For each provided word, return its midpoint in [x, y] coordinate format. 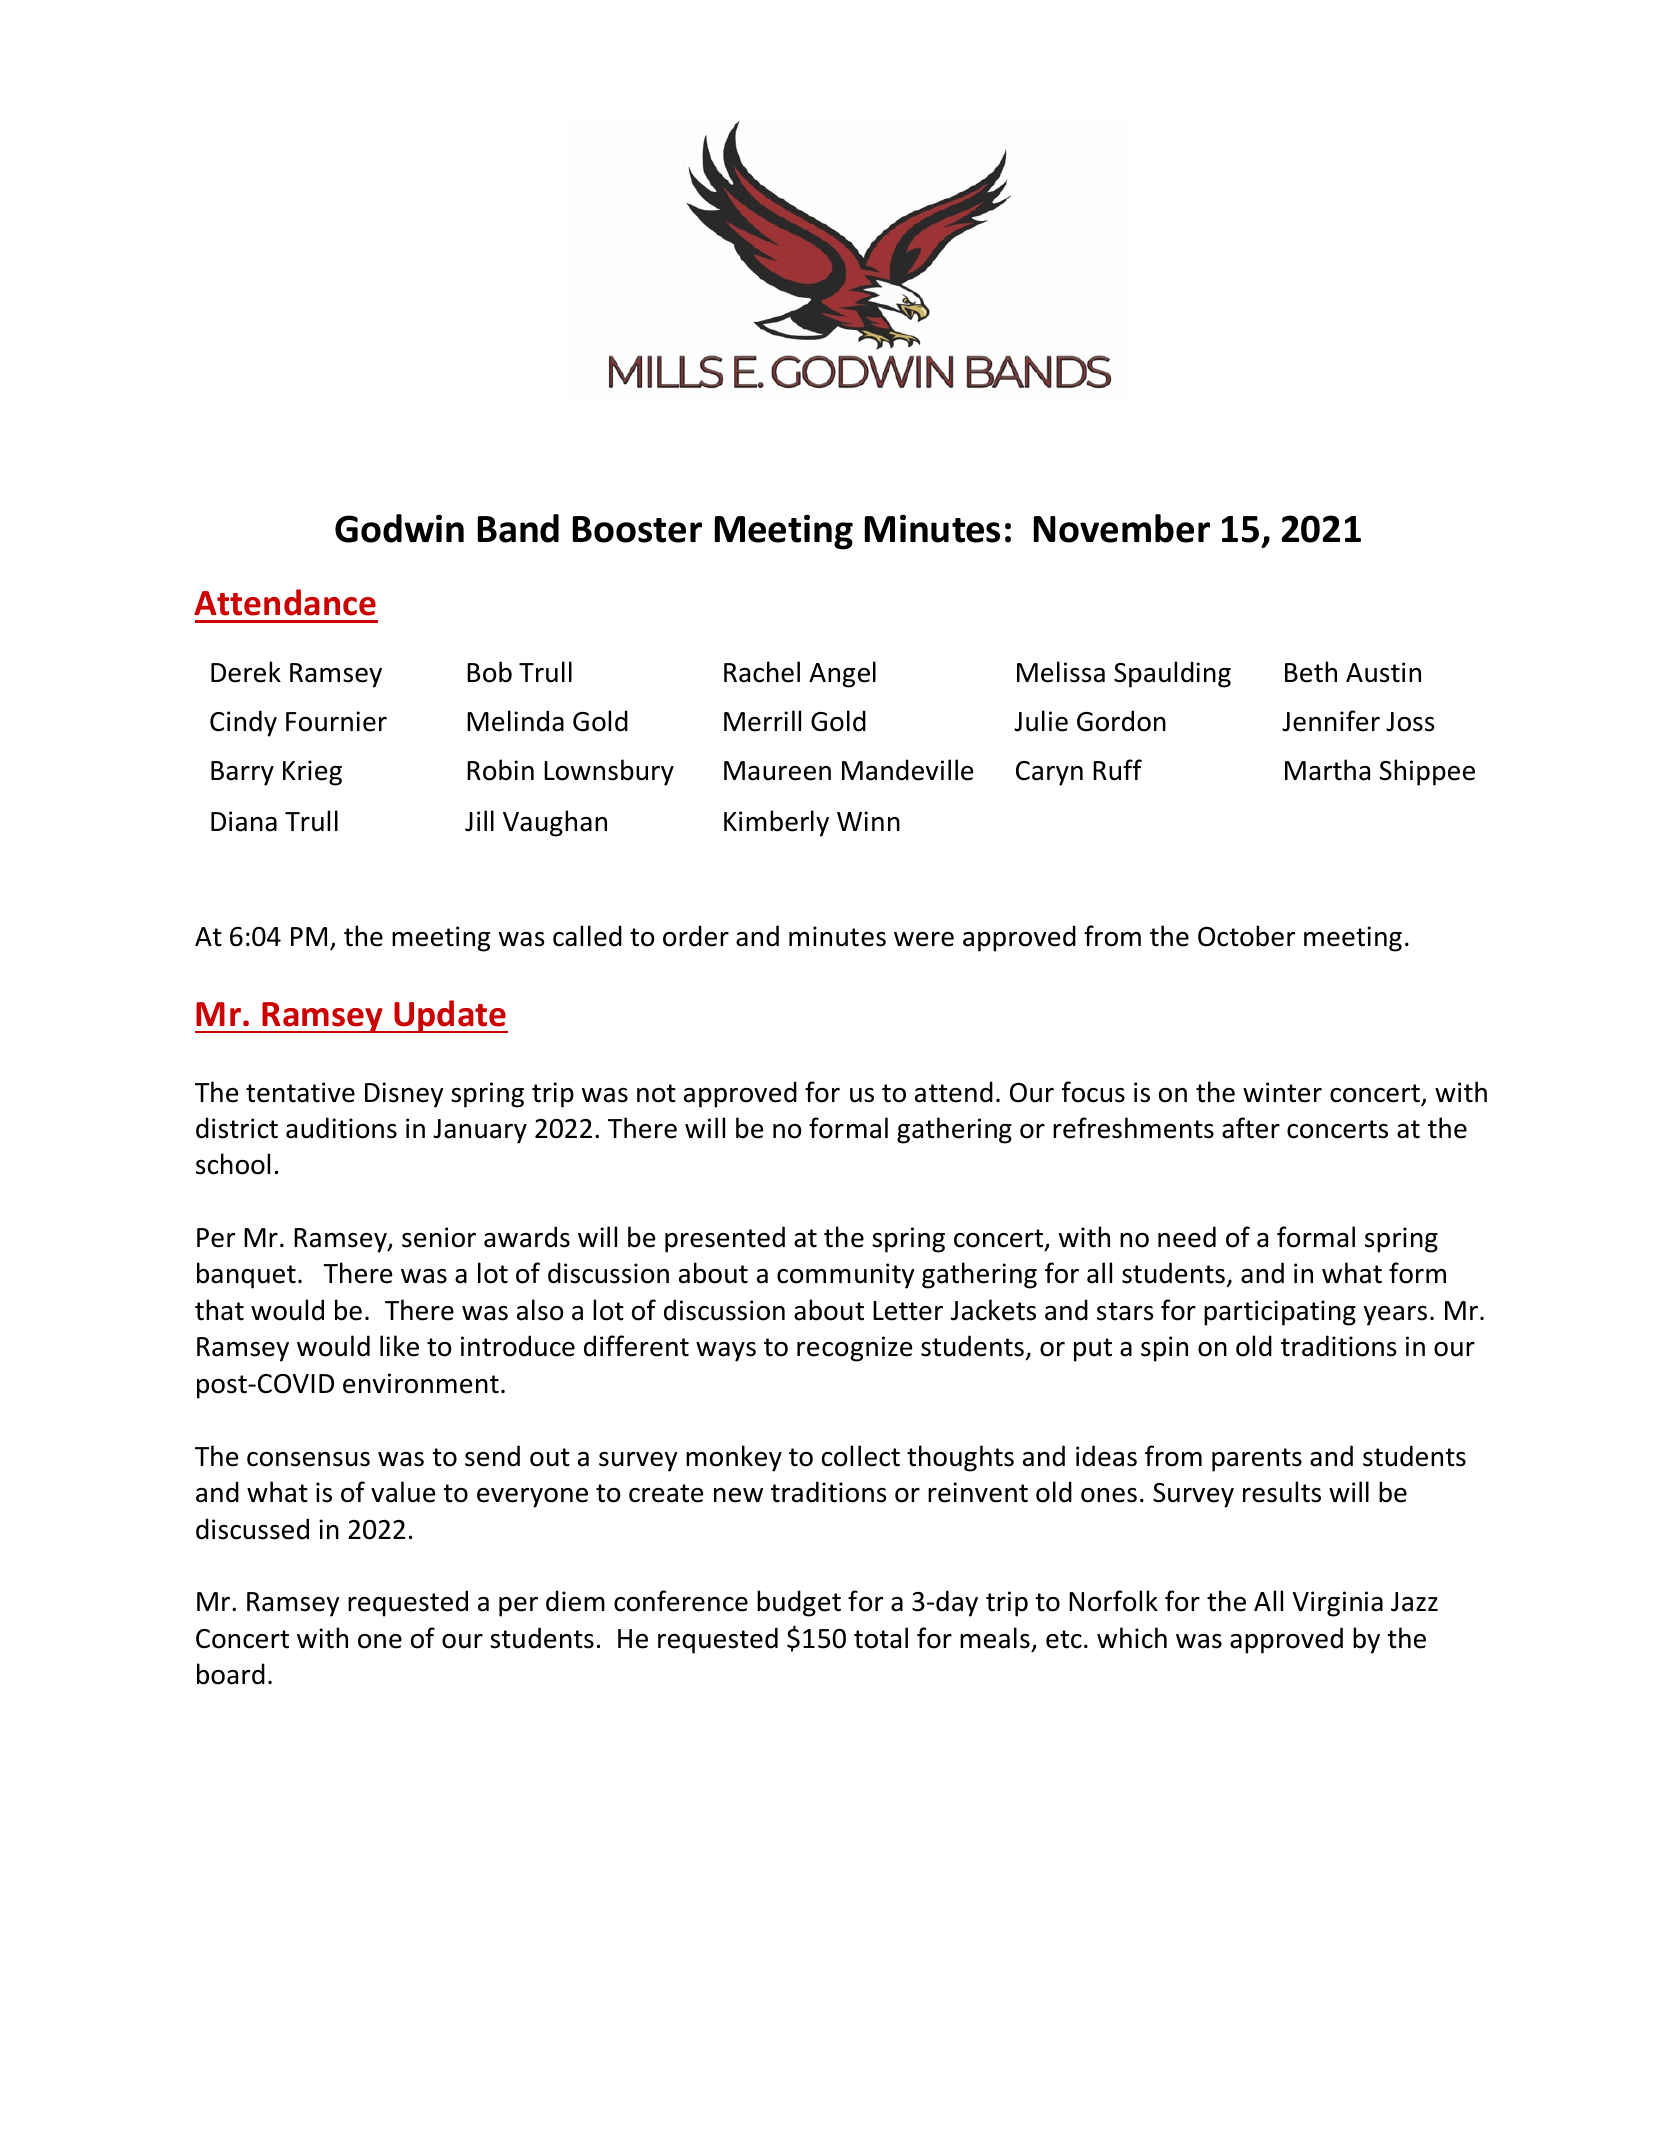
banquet [246, 1275]
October [1246, 936]
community [845, 1276]
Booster [637, 529]
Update [450, 1016]
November [1122, 528]
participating [1280, 1313]
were [924, 939]
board [231, 1674]
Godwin [399, 528]
